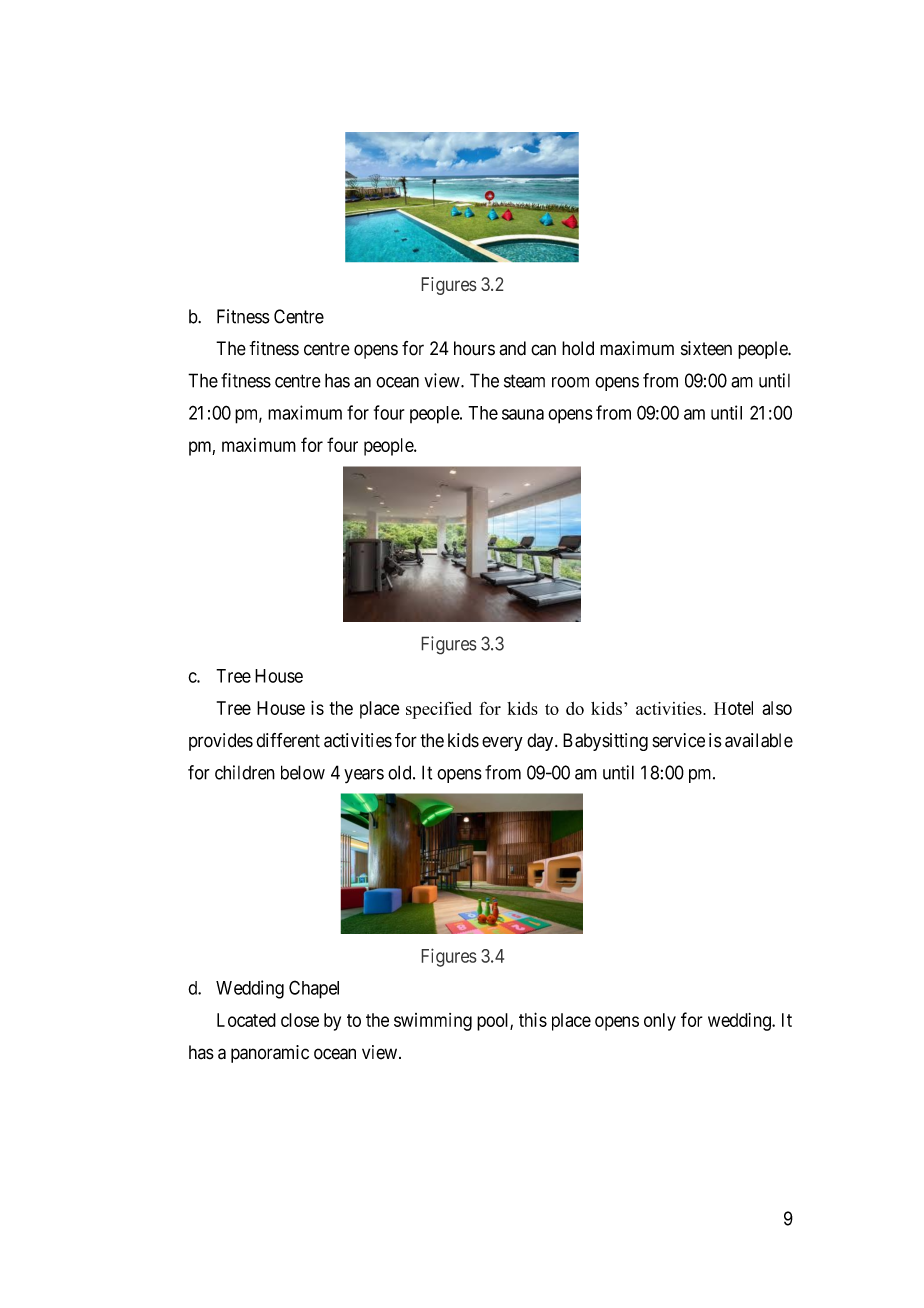  Describe the element at coordinates (524, 381) in the screenshot. I see `steam` at that location.
